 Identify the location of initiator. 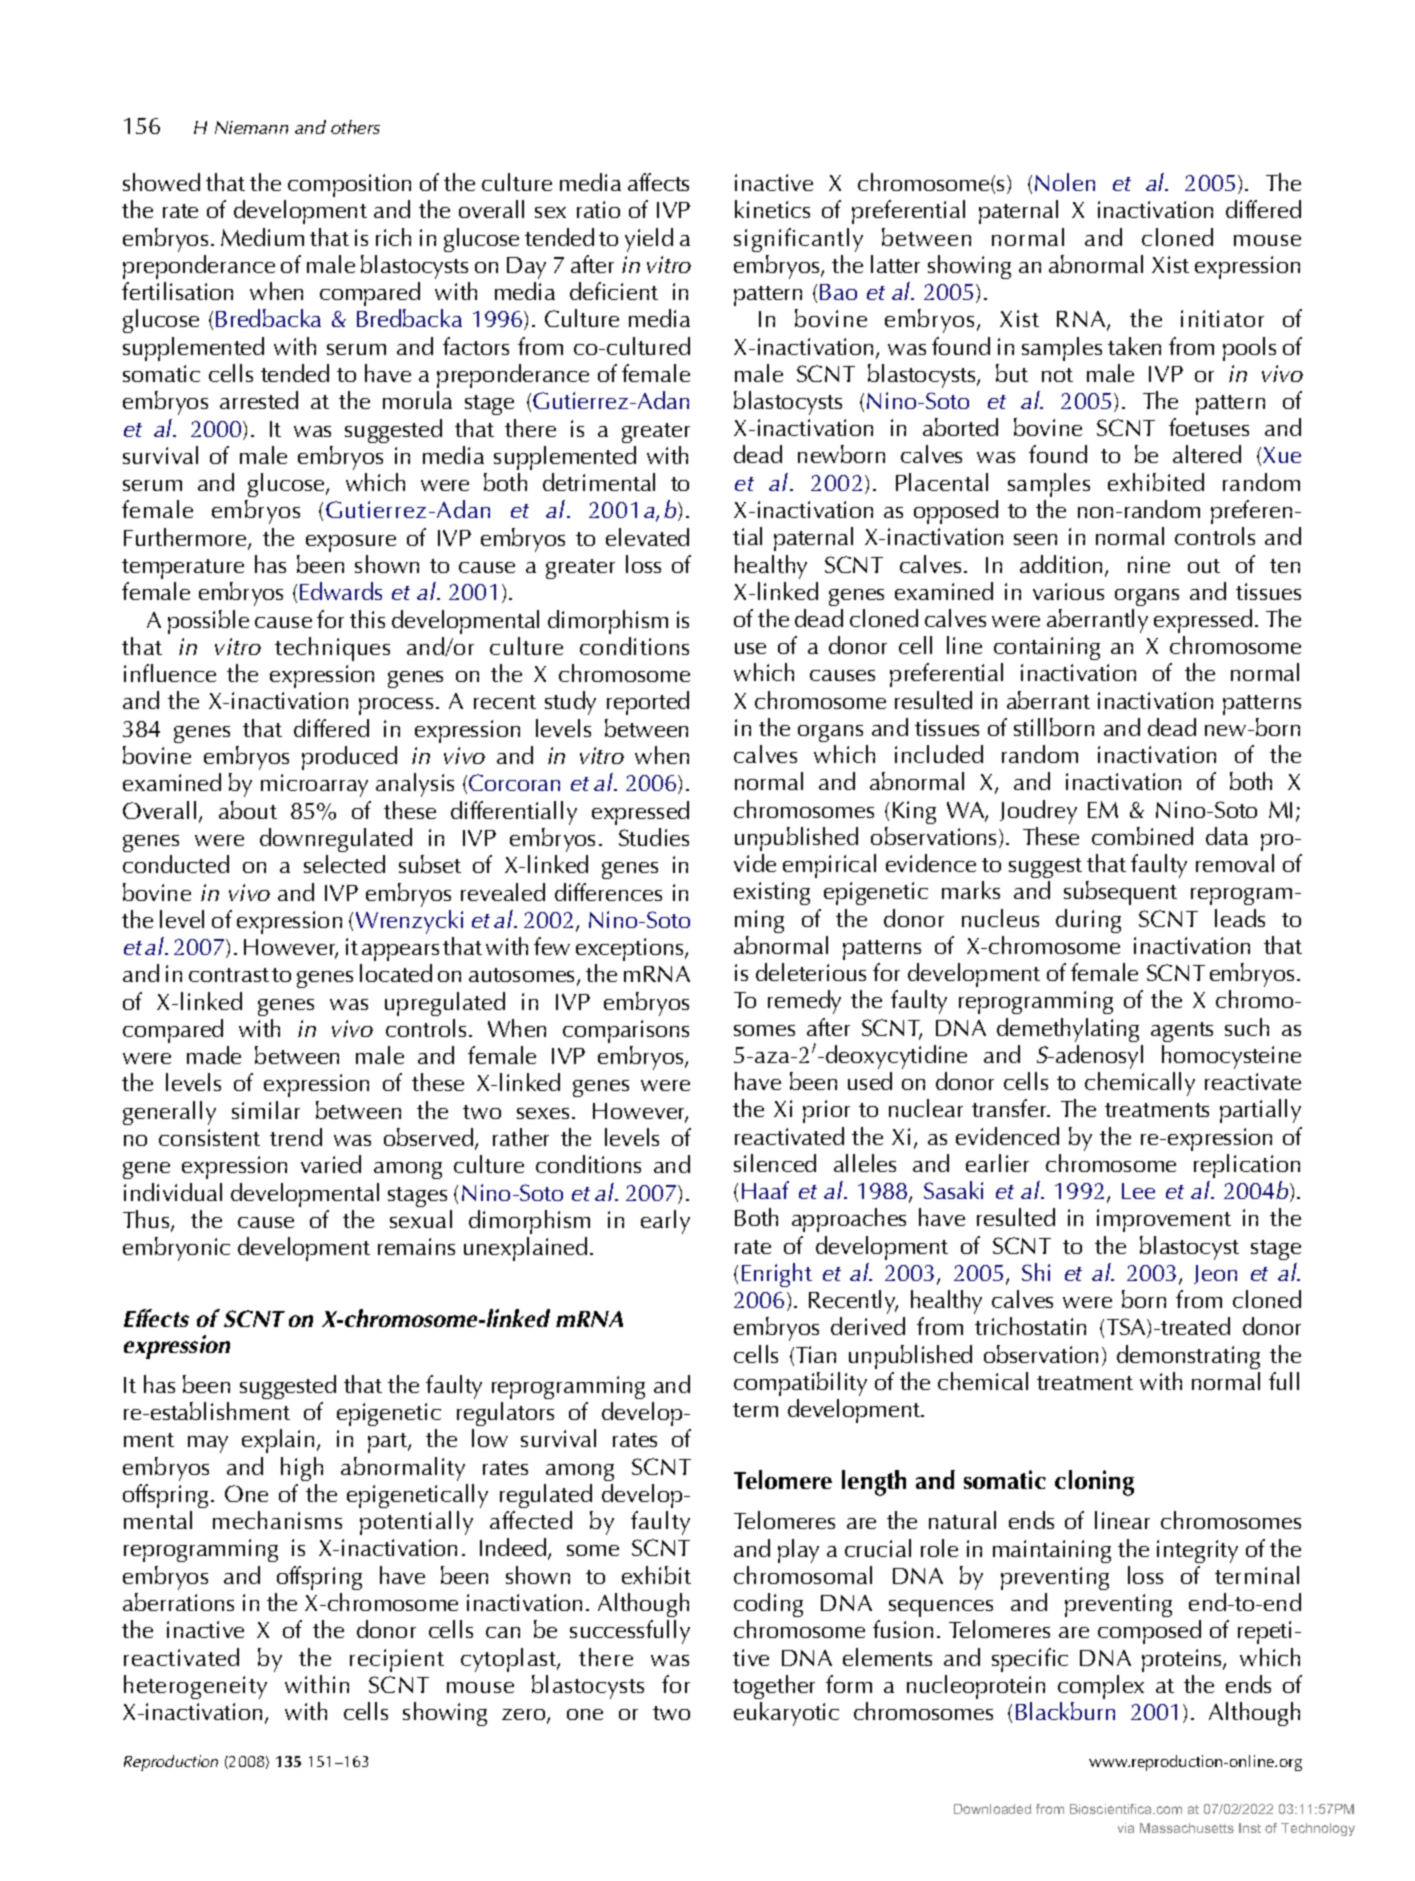
(1222, 318).
